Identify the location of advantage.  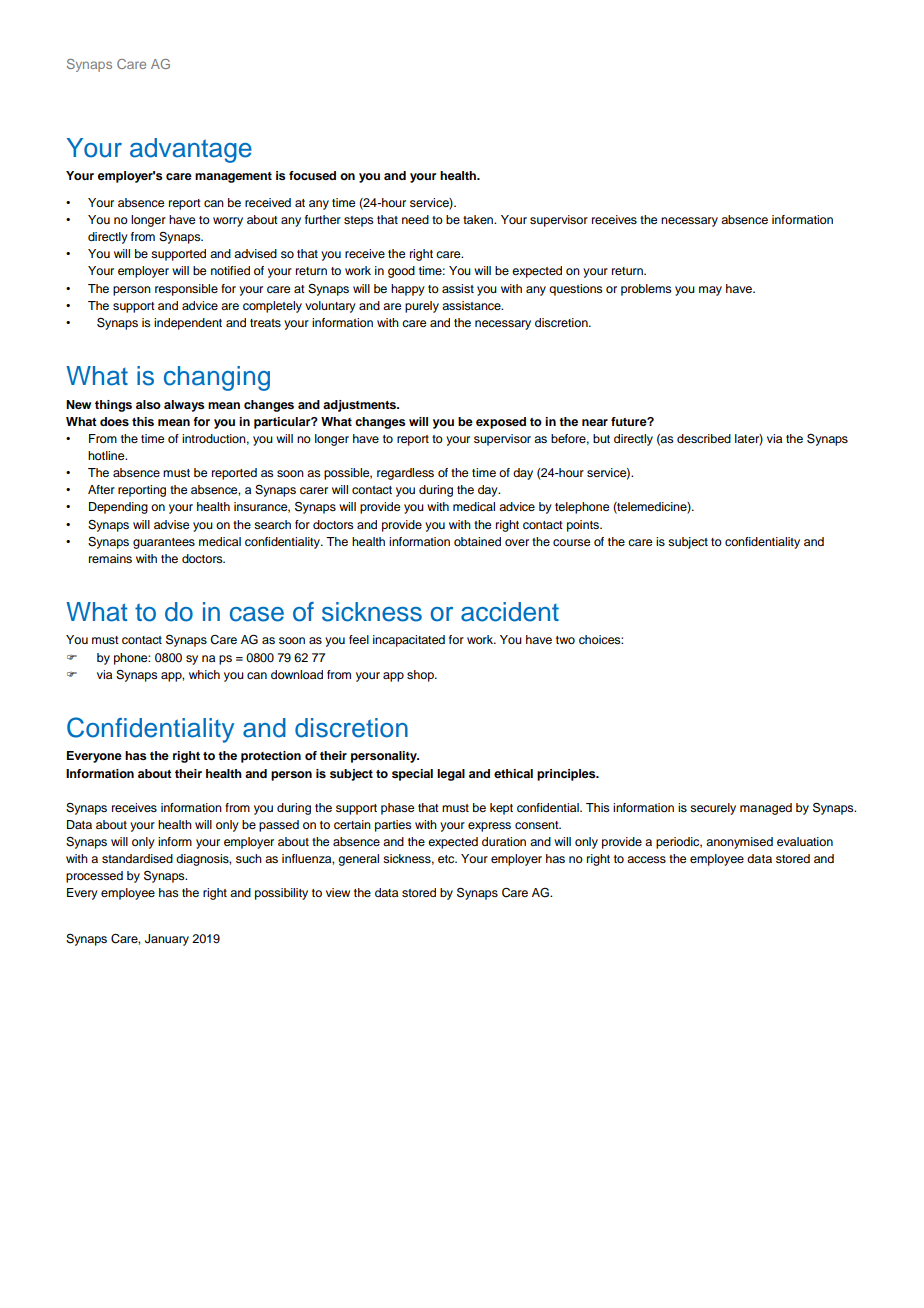
(191, 150).
